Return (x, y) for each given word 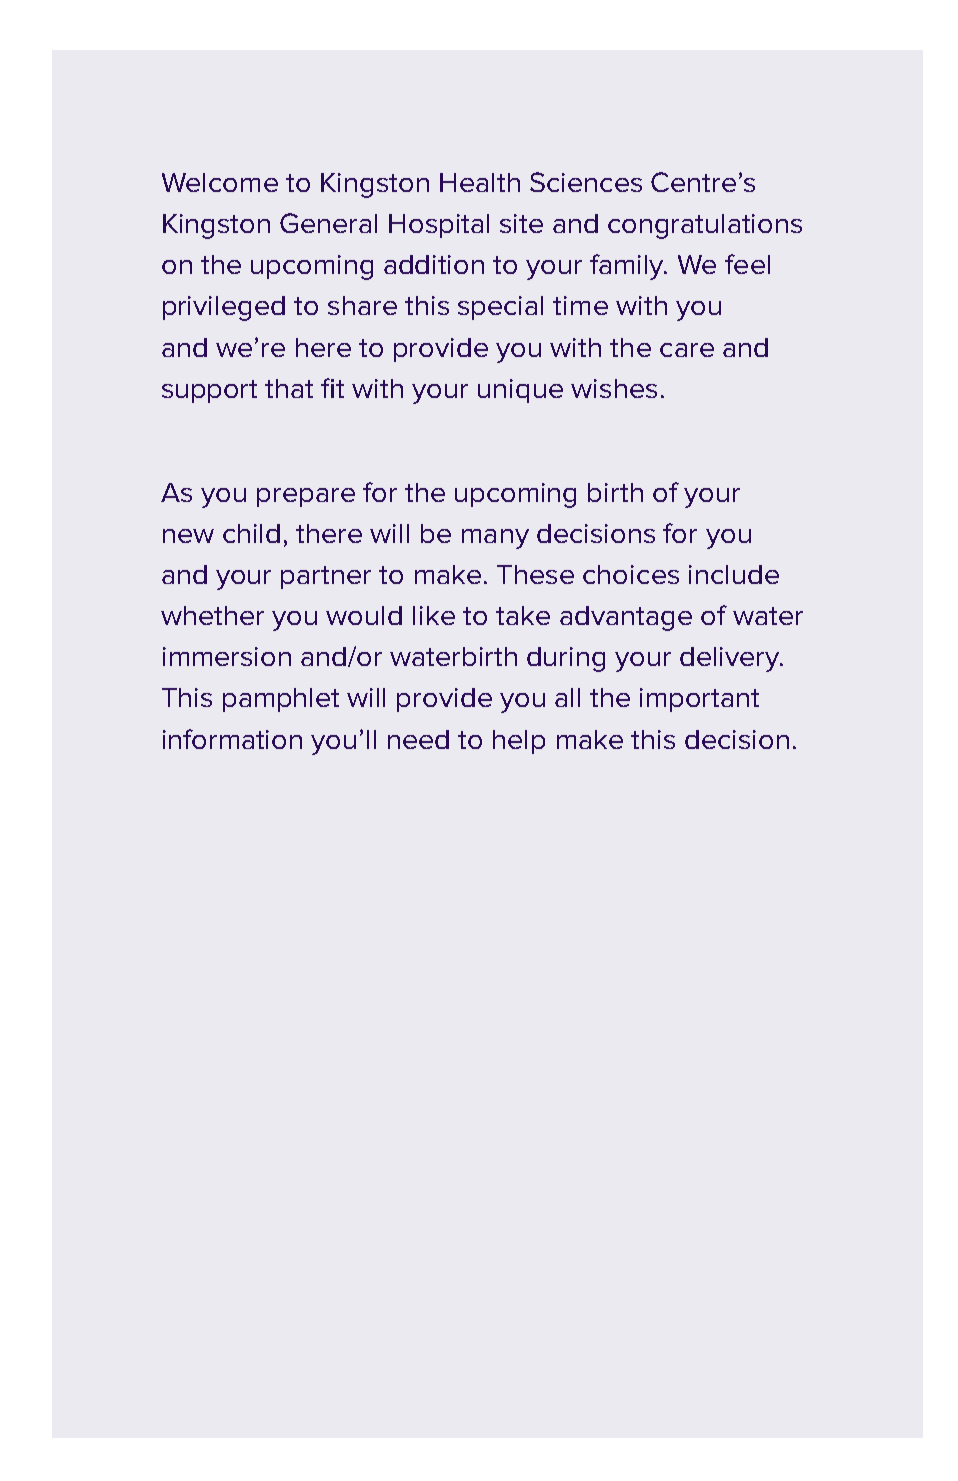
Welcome (220, 182)
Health (480, 182)
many (495, 539)
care (687, 350)
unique (520, 391)
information (232, 739)
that (289, 388)
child (251, 533)
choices (631, 574)
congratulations (705, 226)
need (418, 739)
